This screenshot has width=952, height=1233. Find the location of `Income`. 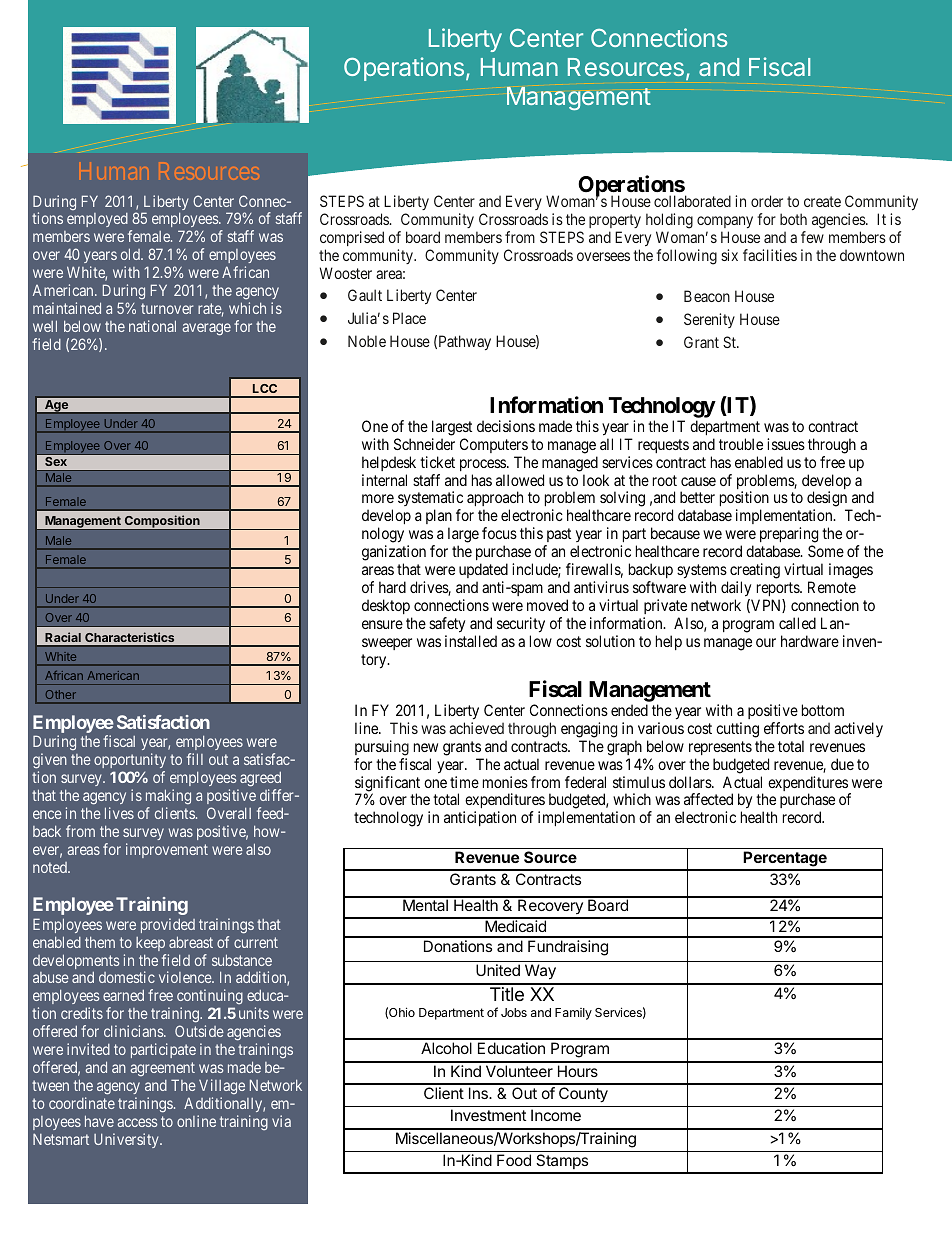

Income is located at coordinates (556, 1115).
